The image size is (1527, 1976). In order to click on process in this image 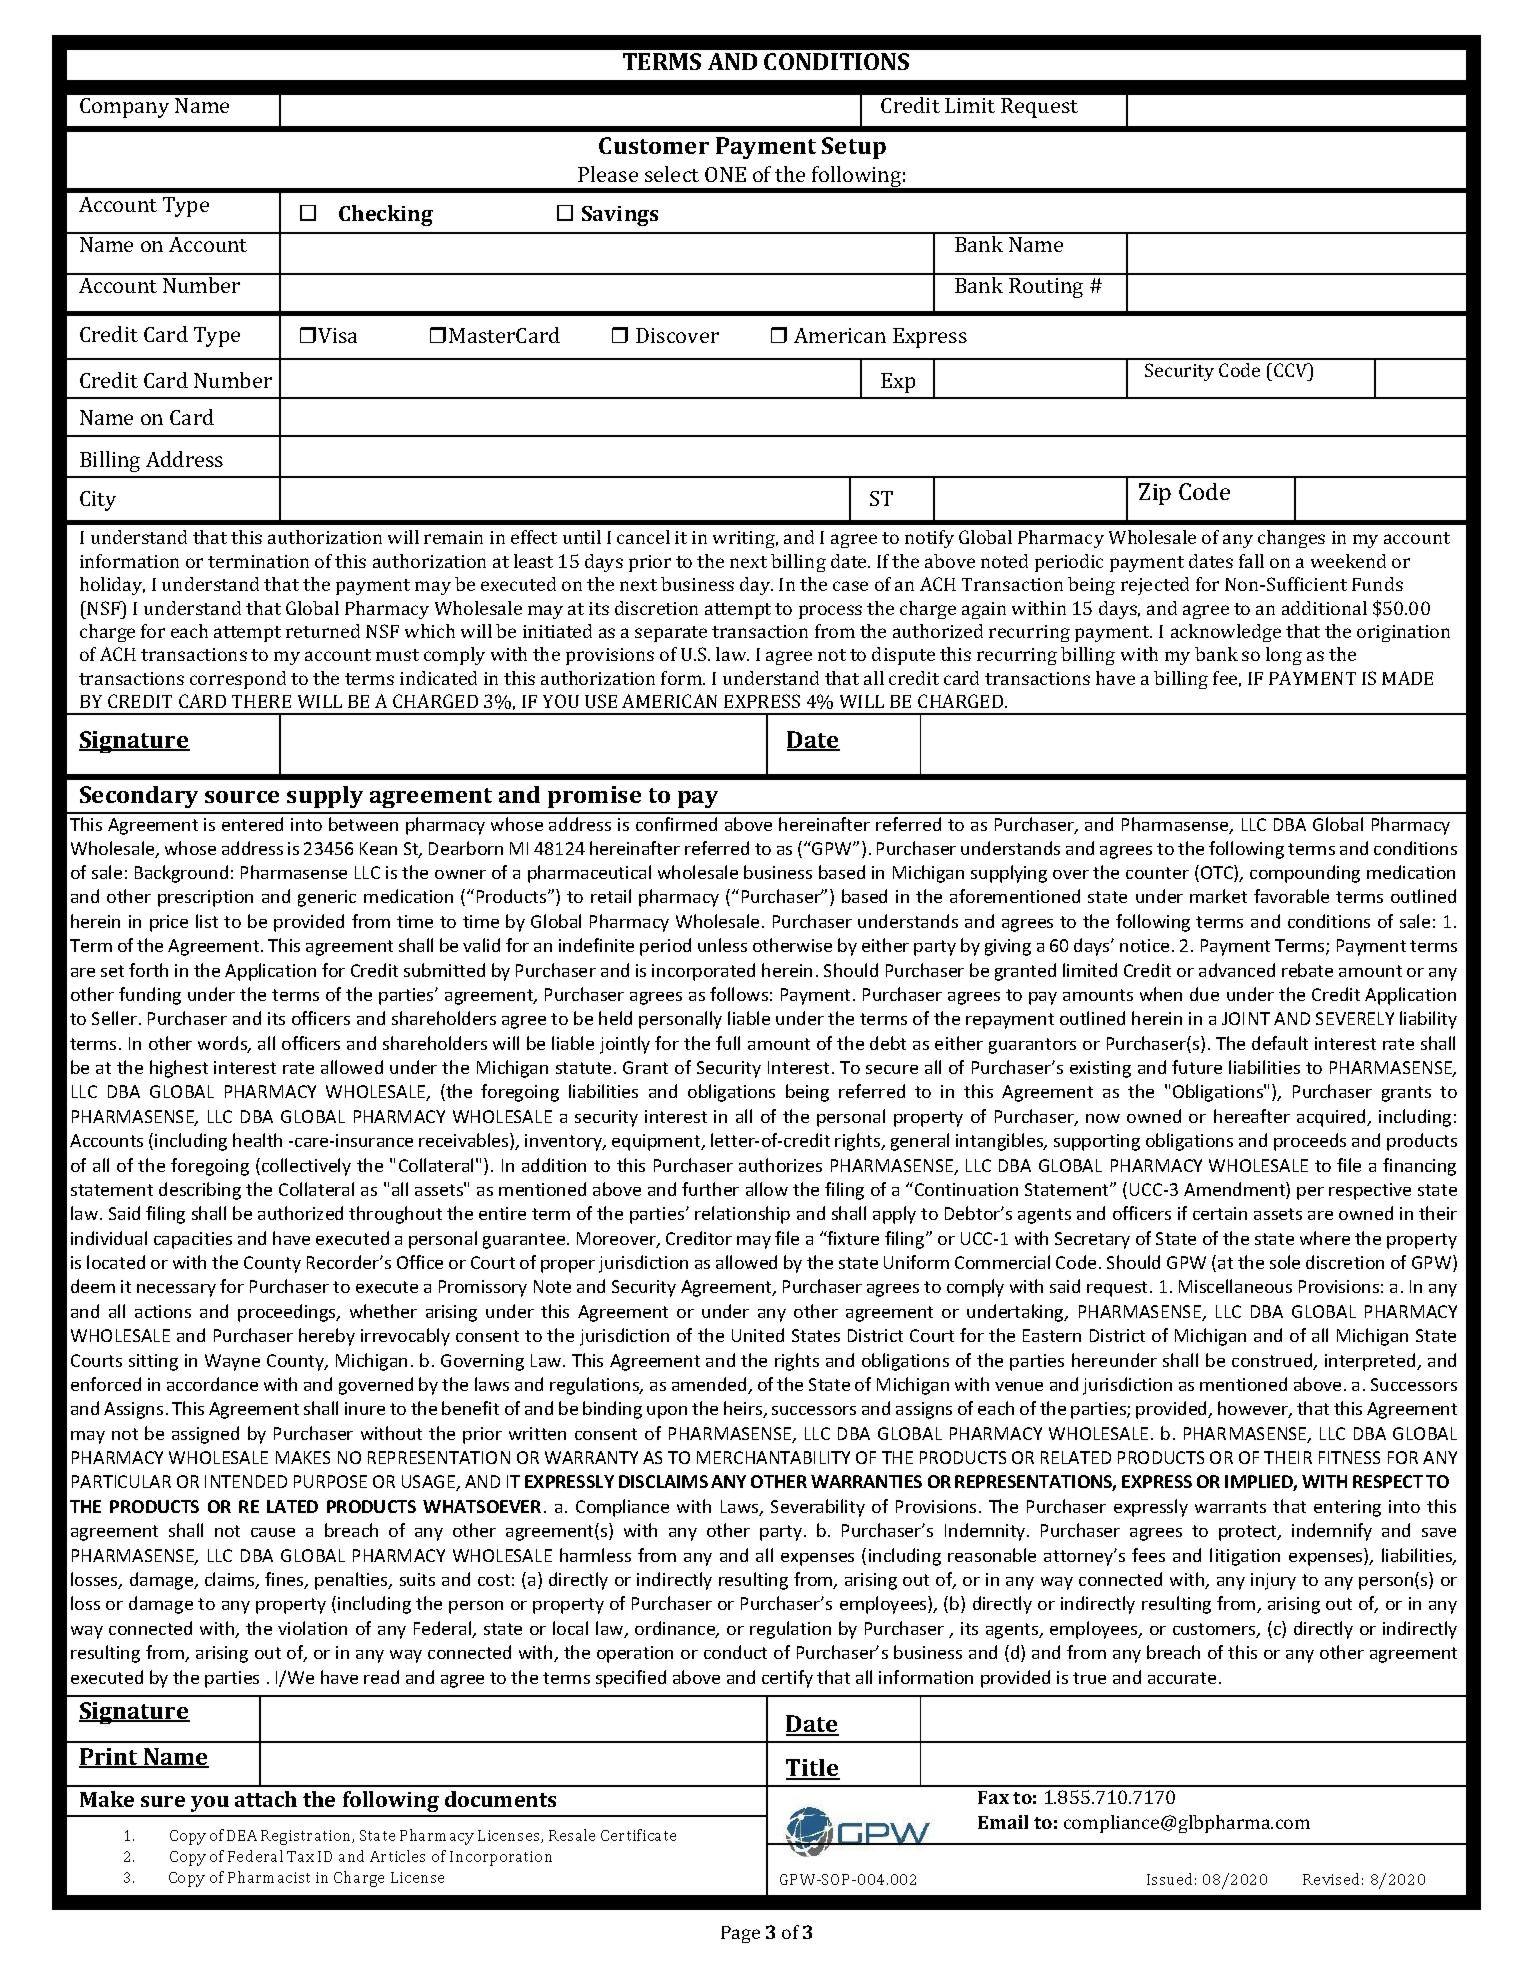, I will do `click(830, 612)`.
